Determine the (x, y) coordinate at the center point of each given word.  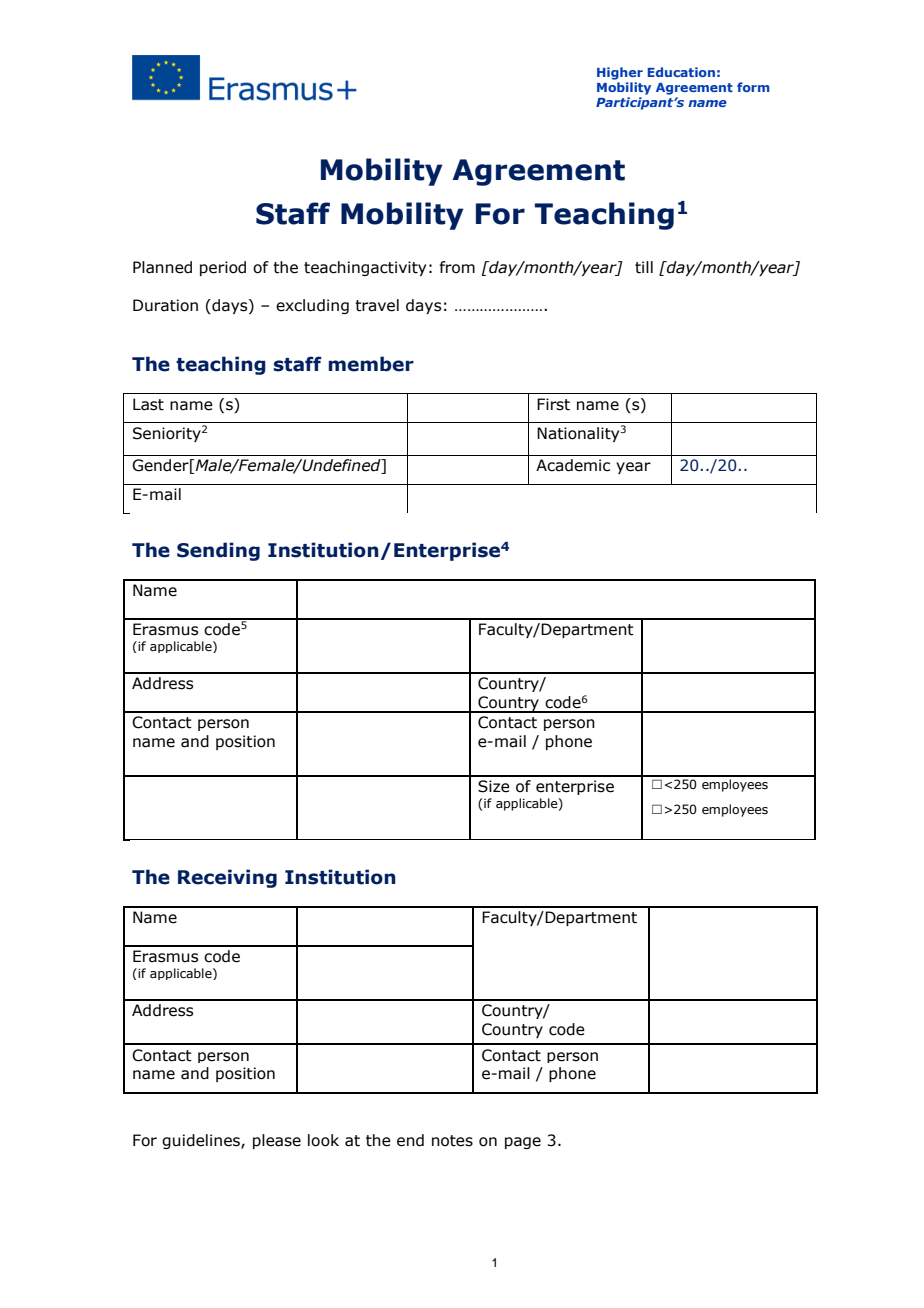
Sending (218, 551)
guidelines (202, 1141)
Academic (573, 465)
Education (681, 72)
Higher (620, 73)
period (223, 268)
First (553, 404)
